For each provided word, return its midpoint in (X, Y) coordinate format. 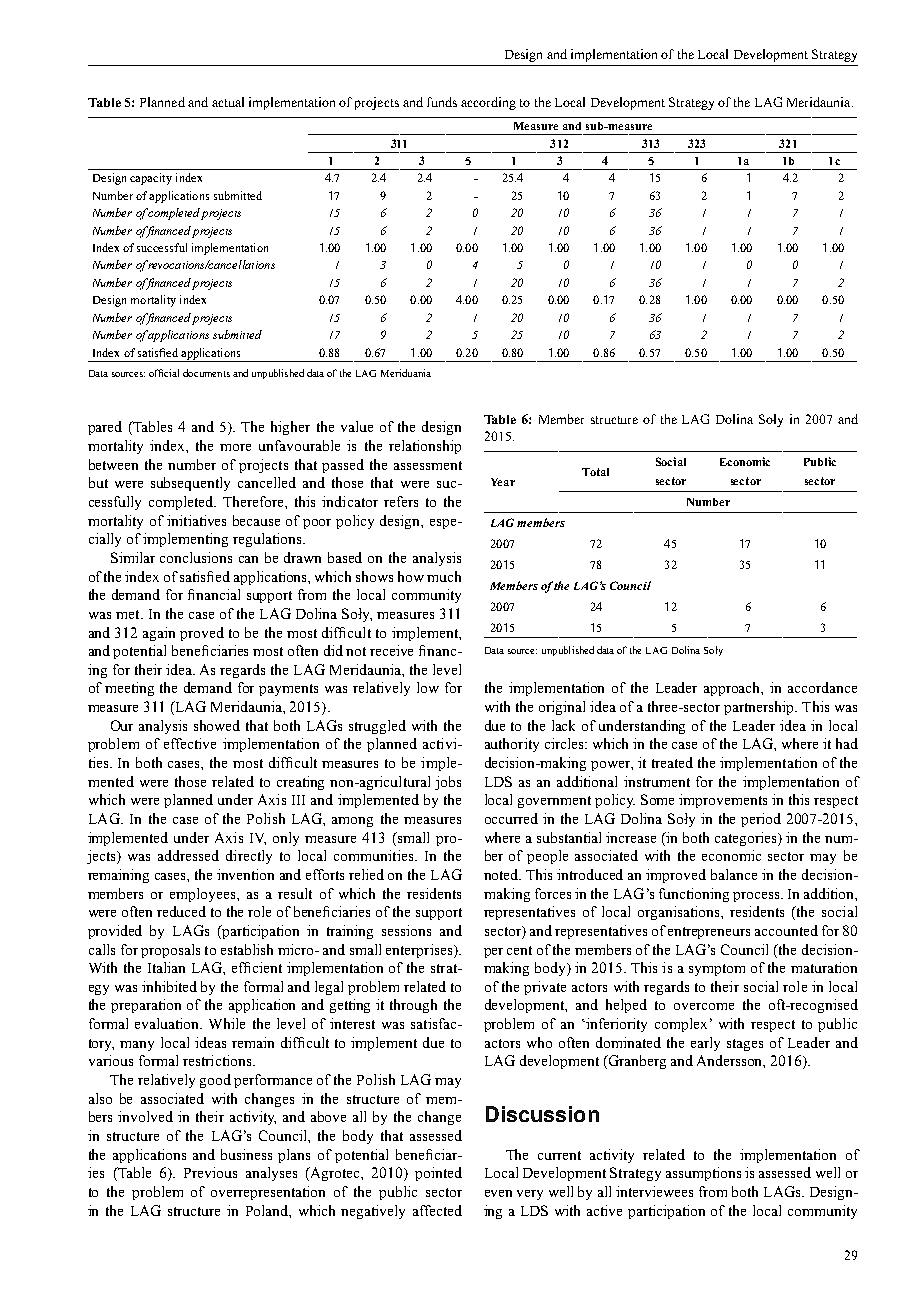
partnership (760, 708)
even (498, 1193)
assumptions (703, 1174)
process (757, 897)
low (428, 687)
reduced (181, 911)
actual (228, 102)
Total (595, 472)
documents (206, 373)
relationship (425, 447)
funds (442, 102)
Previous (210, 1172)
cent (519, 950)
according (488, 103)
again (159, 634)
